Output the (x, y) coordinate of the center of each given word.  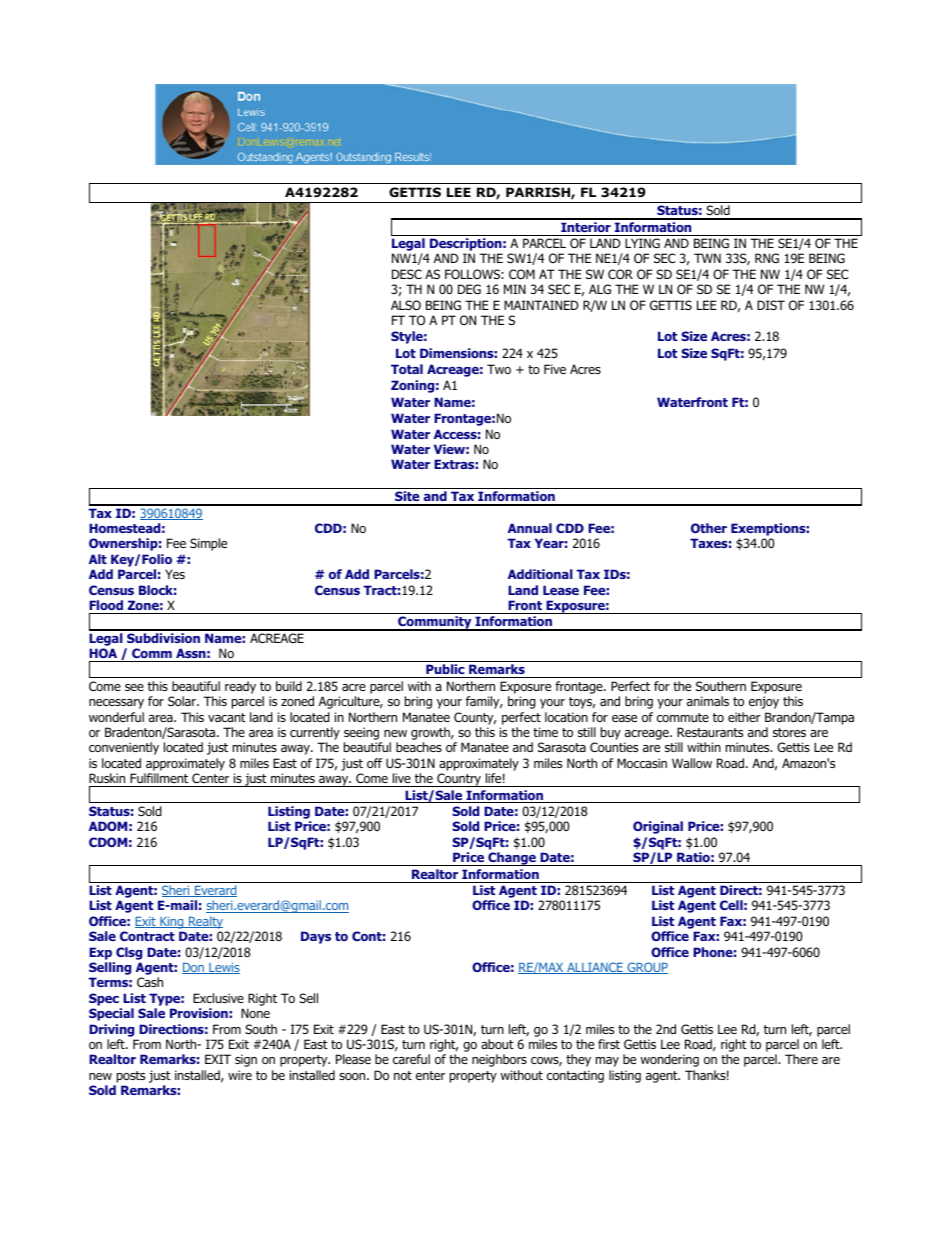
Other (709, 528)
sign (246, 1060)
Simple (208, 544)
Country (459, 780)
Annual (530, 528)
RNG (767, 258)
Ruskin (107, 778)
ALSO (406, 305)
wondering (670, 1060)
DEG (469, 289)
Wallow (692, 763)
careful (411, 1059)
